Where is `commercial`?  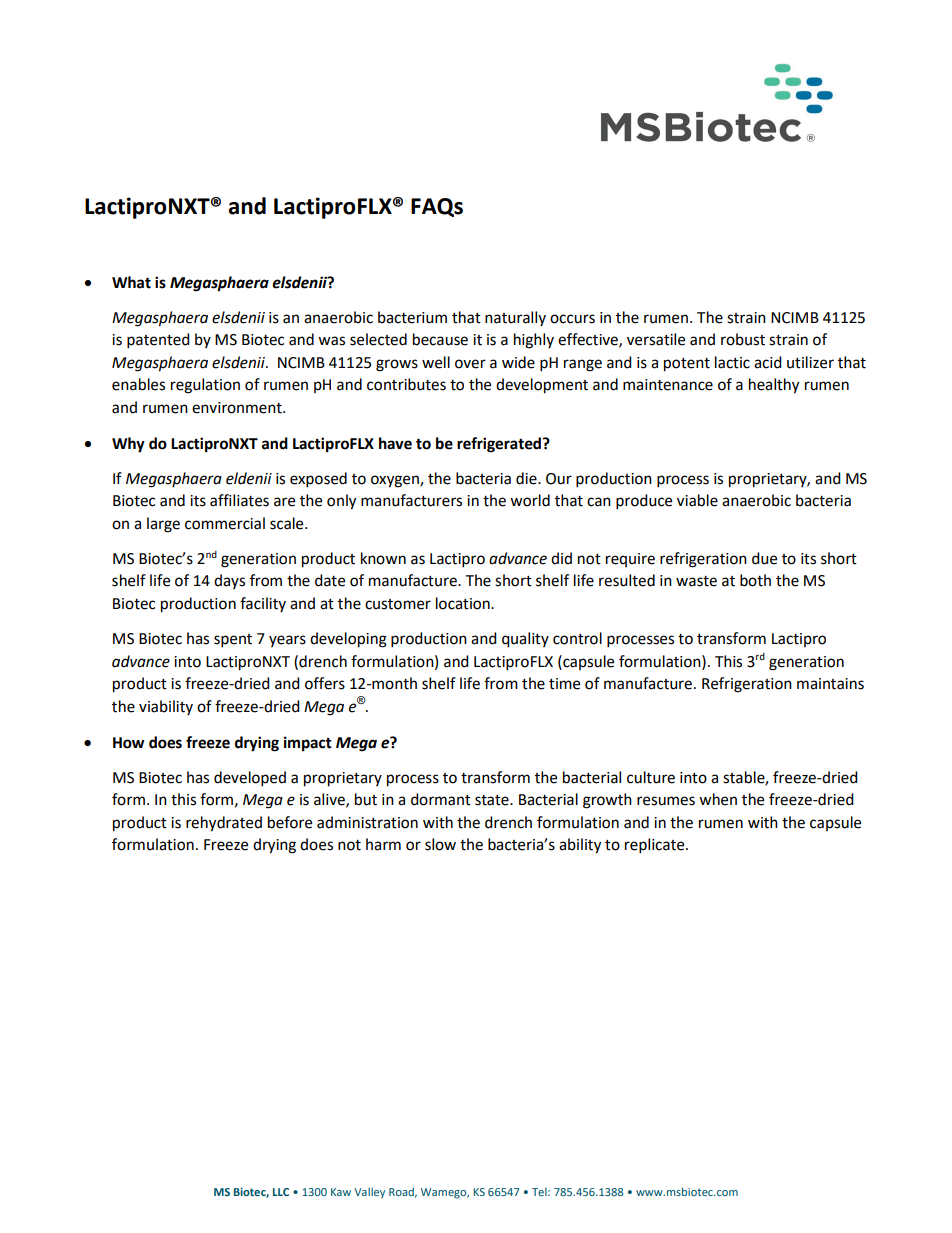
commercial is located at coordinates (225, 523).
